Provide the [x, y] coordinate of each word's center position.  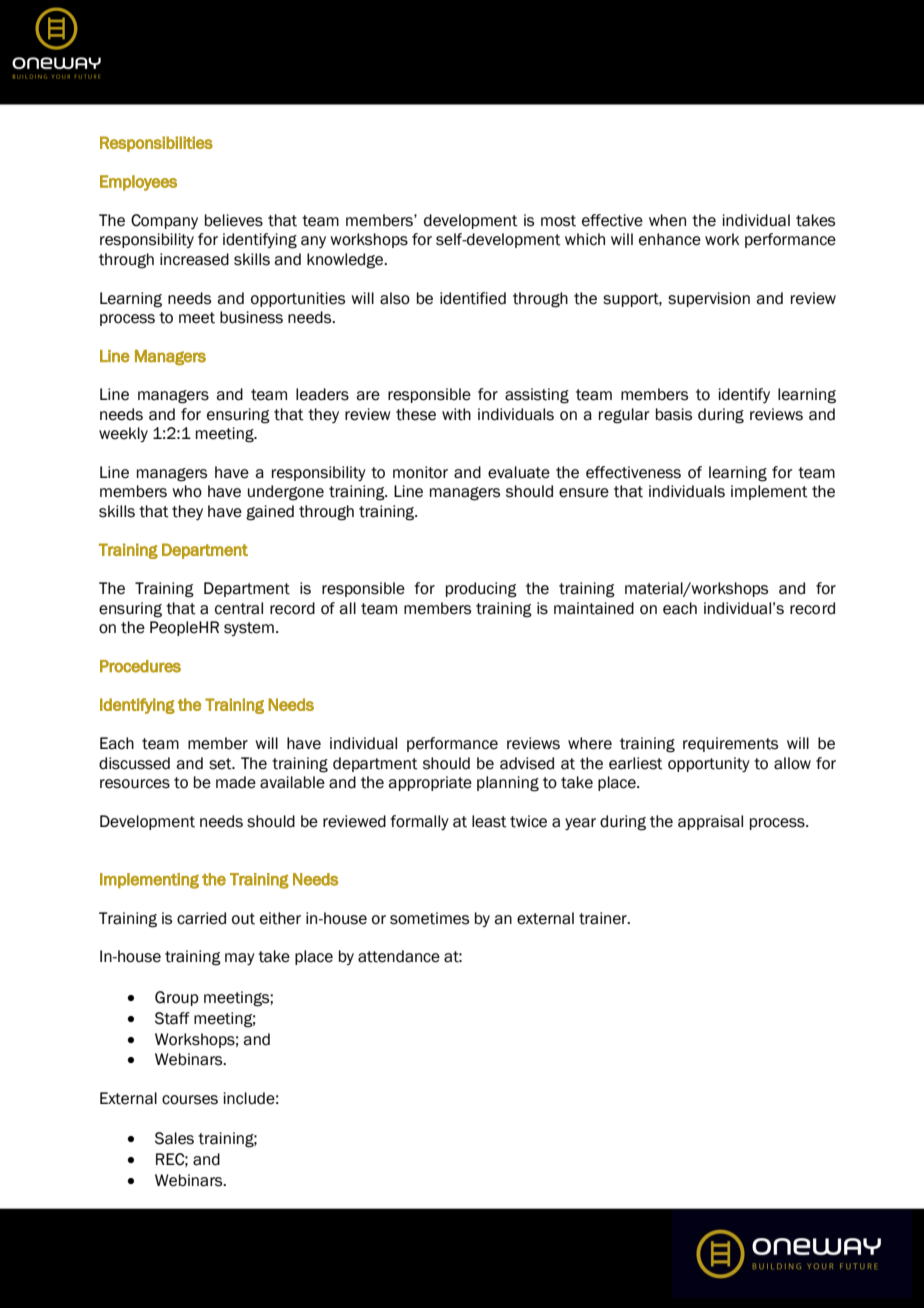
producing [481, 590]
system [249, 629]
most [558, 221]
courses [190, 1100]
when [667, 220]
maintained [594, 608]
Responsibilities [156, 144]
